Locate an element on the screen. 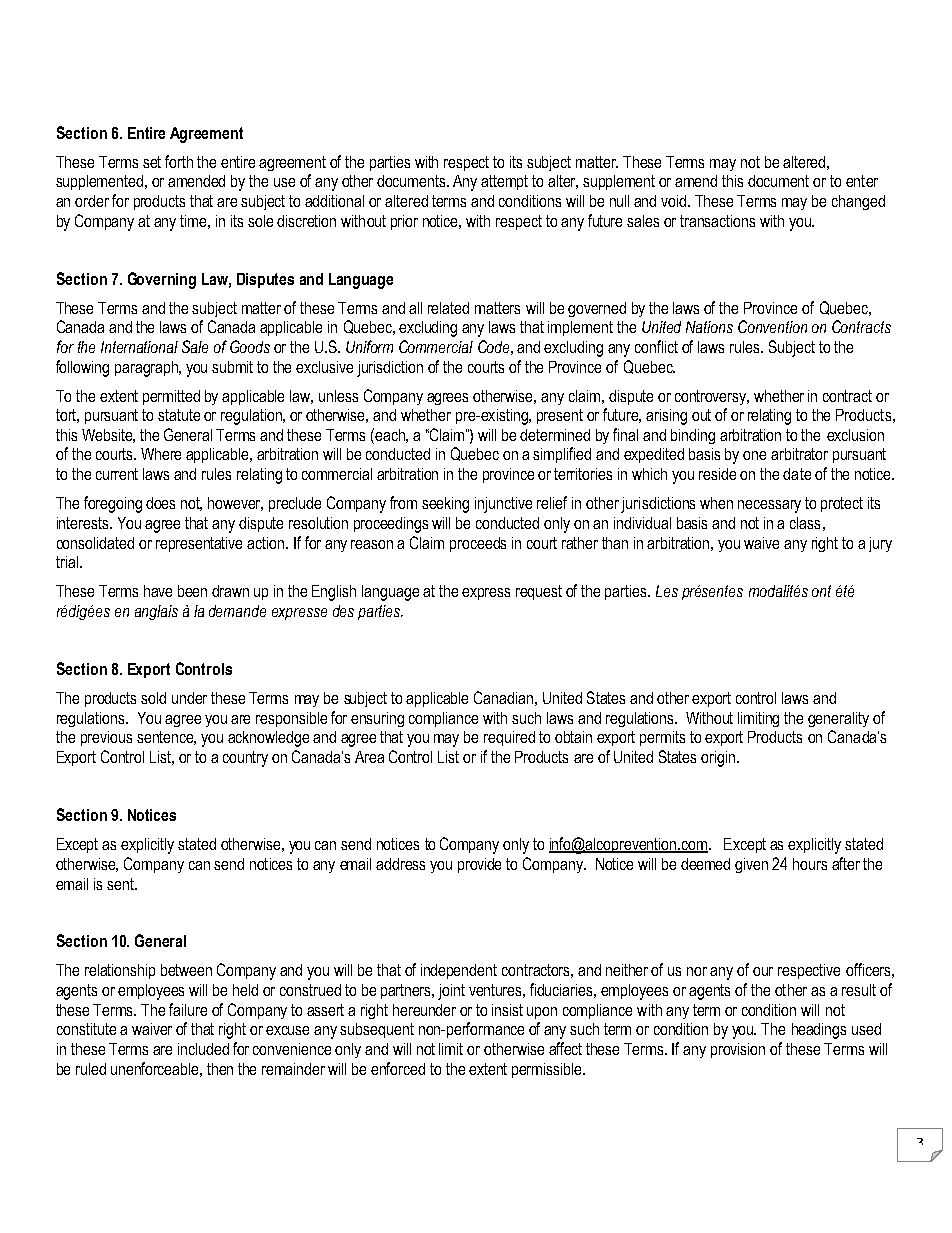 The width and height of the screenshot is (952, 1233). set is located at coordinates (152, 162).
